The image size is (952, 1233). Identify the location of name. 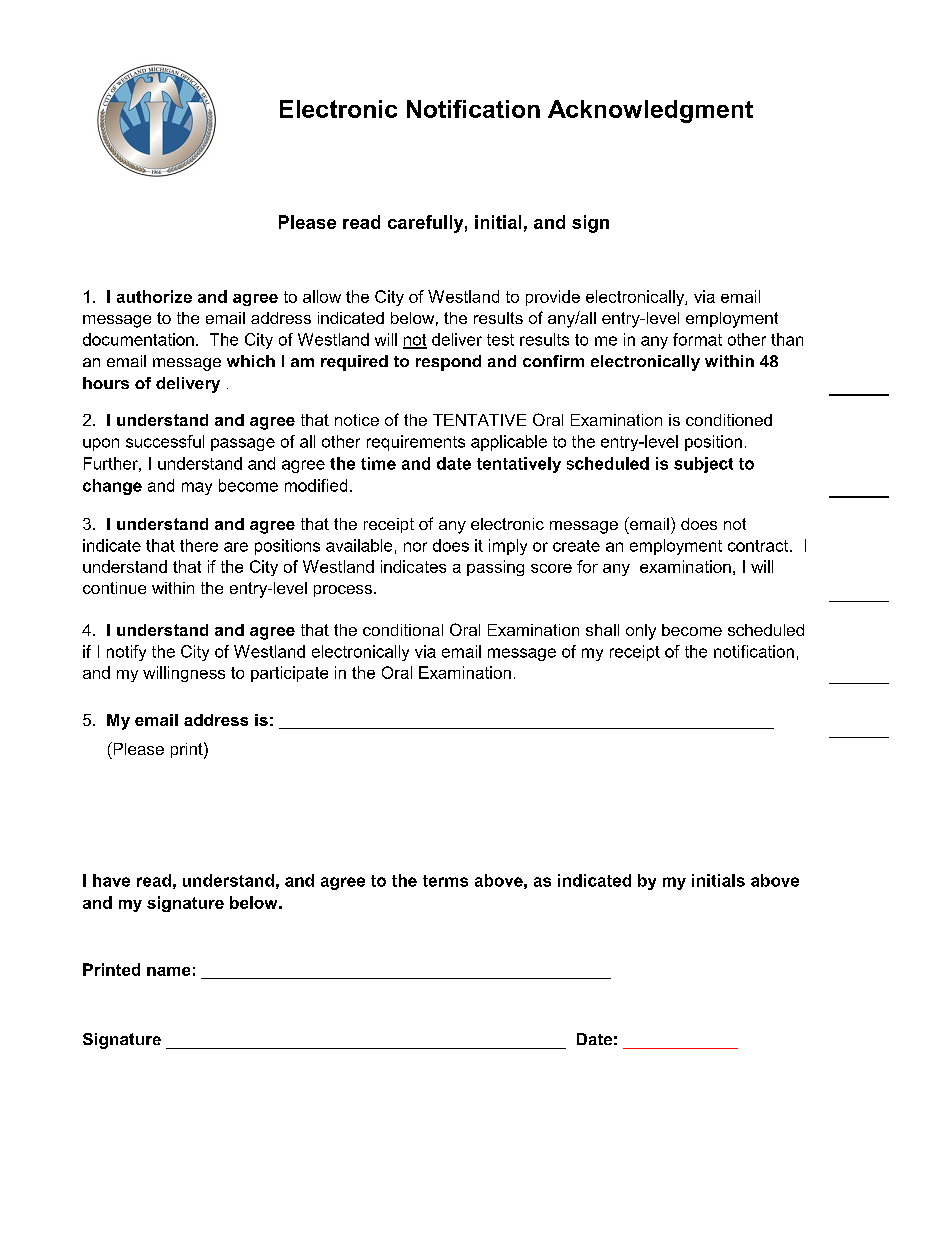
(168, 971).
